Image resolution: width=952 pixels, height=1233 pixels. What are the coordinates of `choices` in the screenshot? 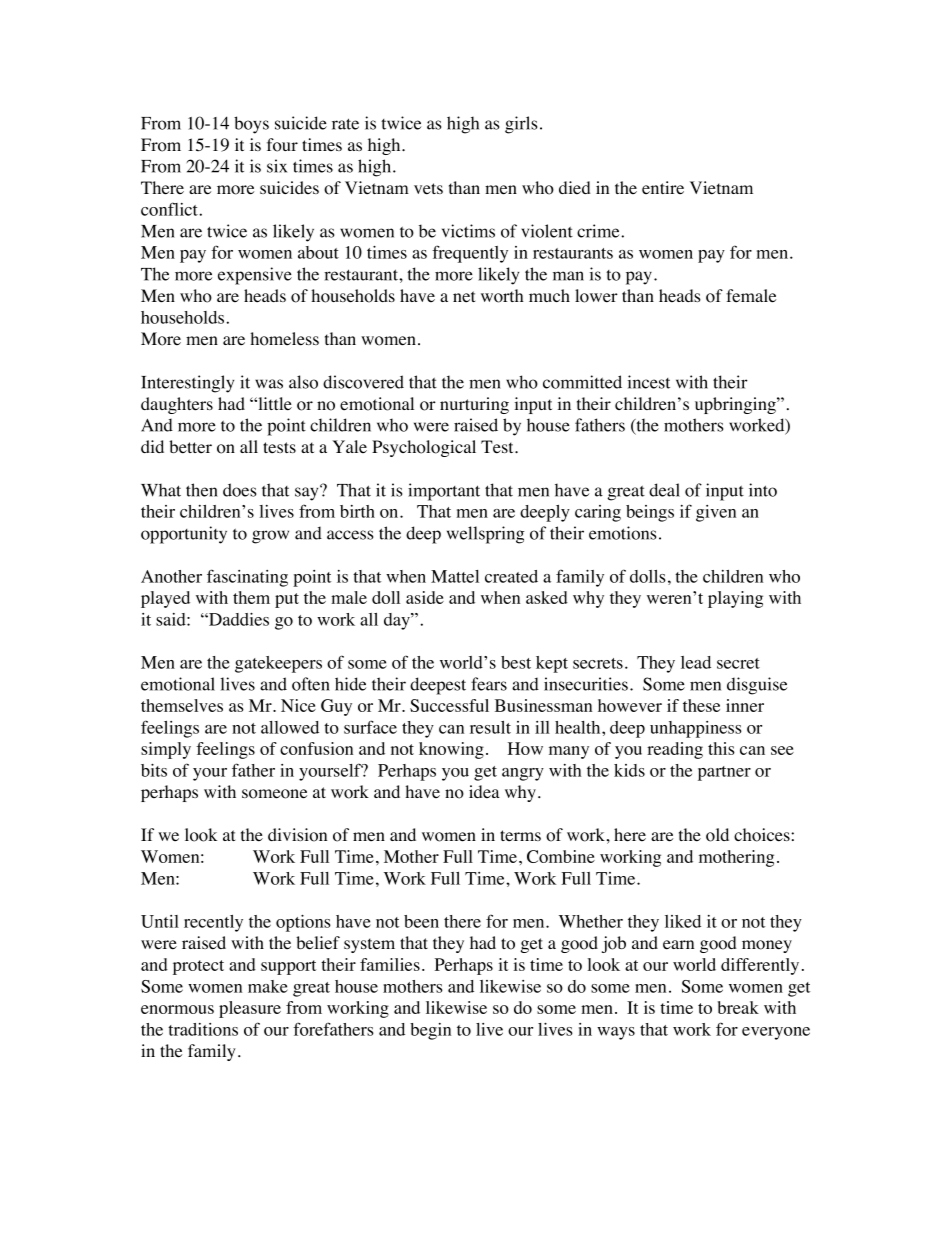 It's located at (763, 835).
